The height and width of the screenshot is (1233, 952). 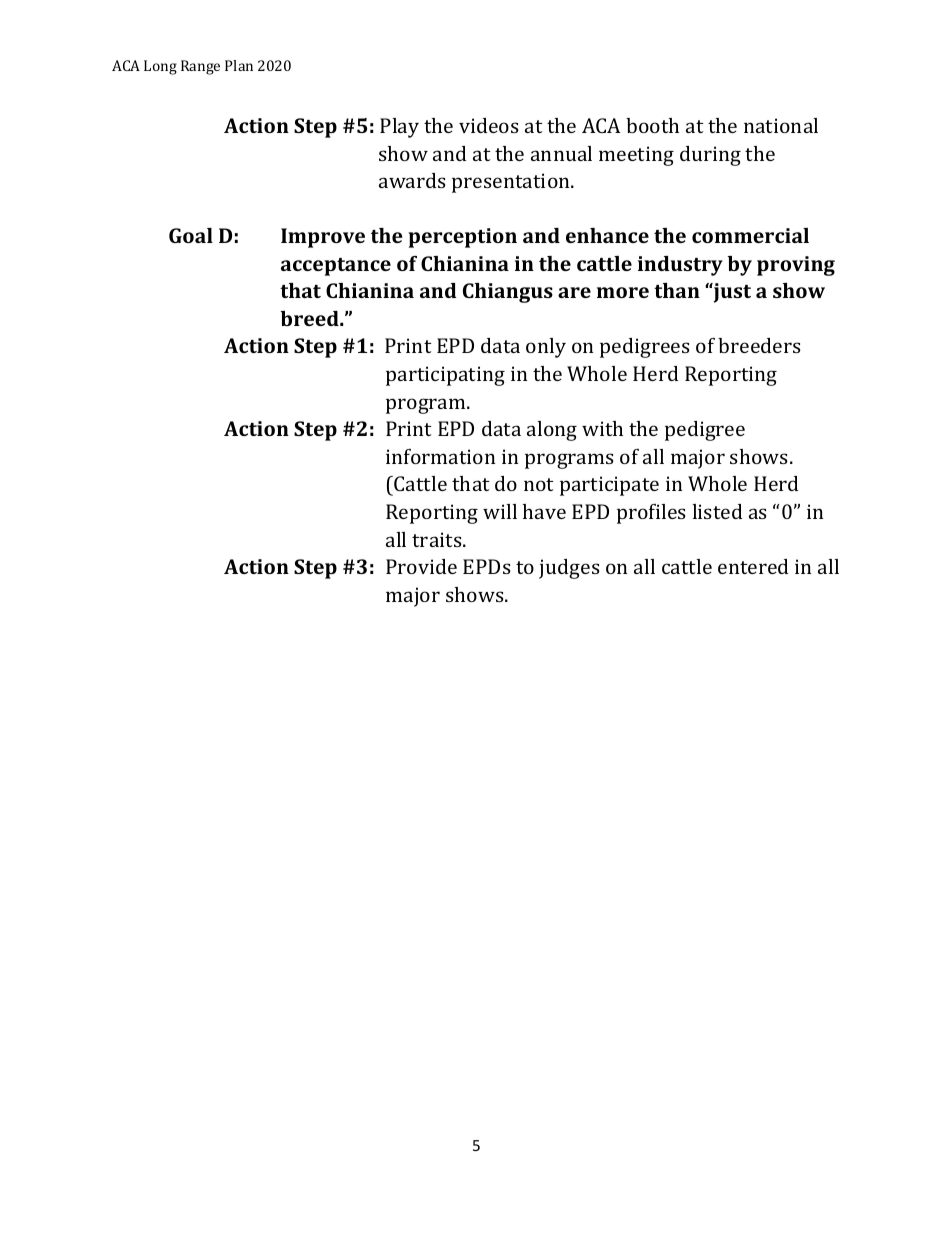 What do you see at coordinates (421, 566) in the screenshot?
I see `Provide` at bounding box center [421, 566].
